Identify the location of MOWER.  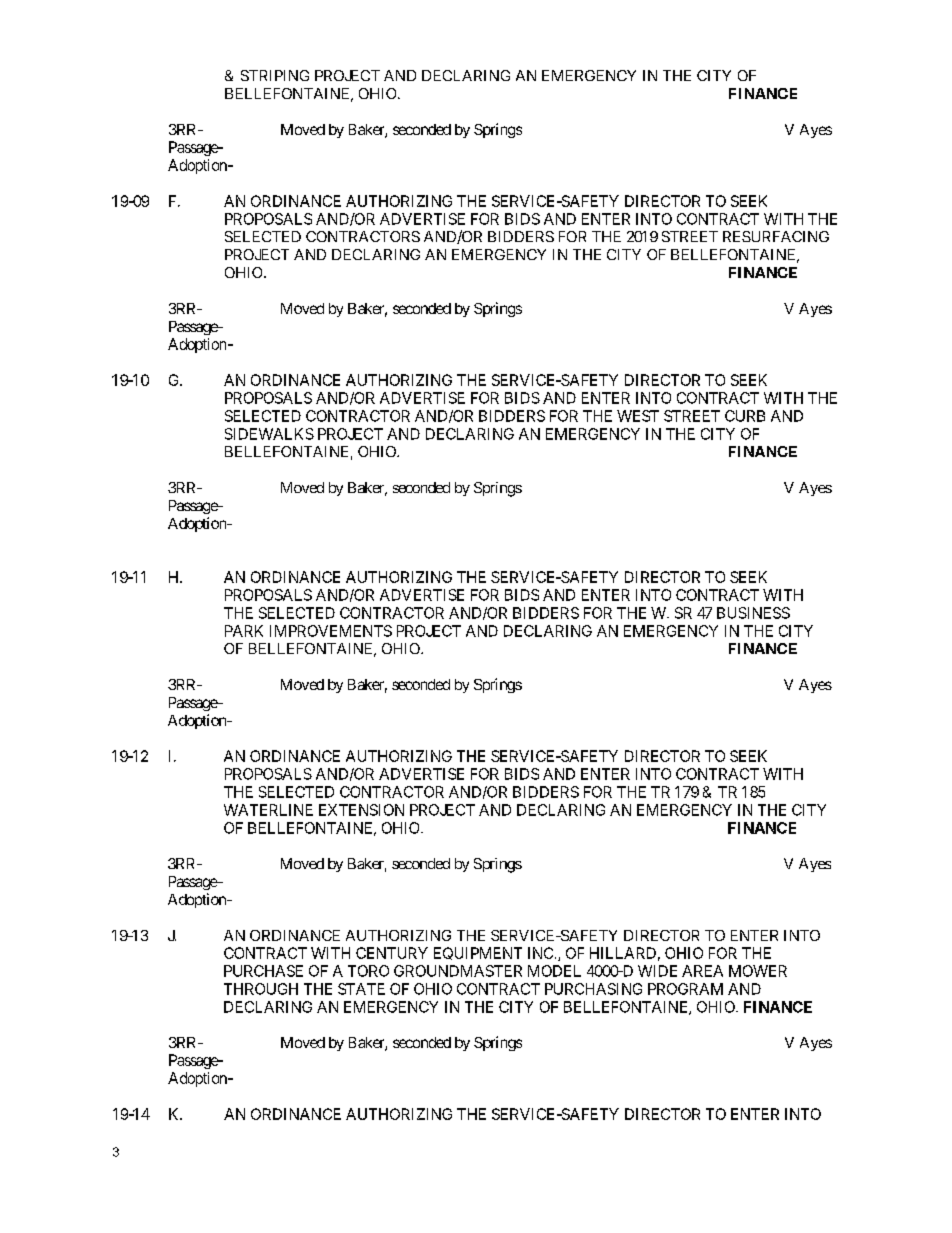
(758, 971).
